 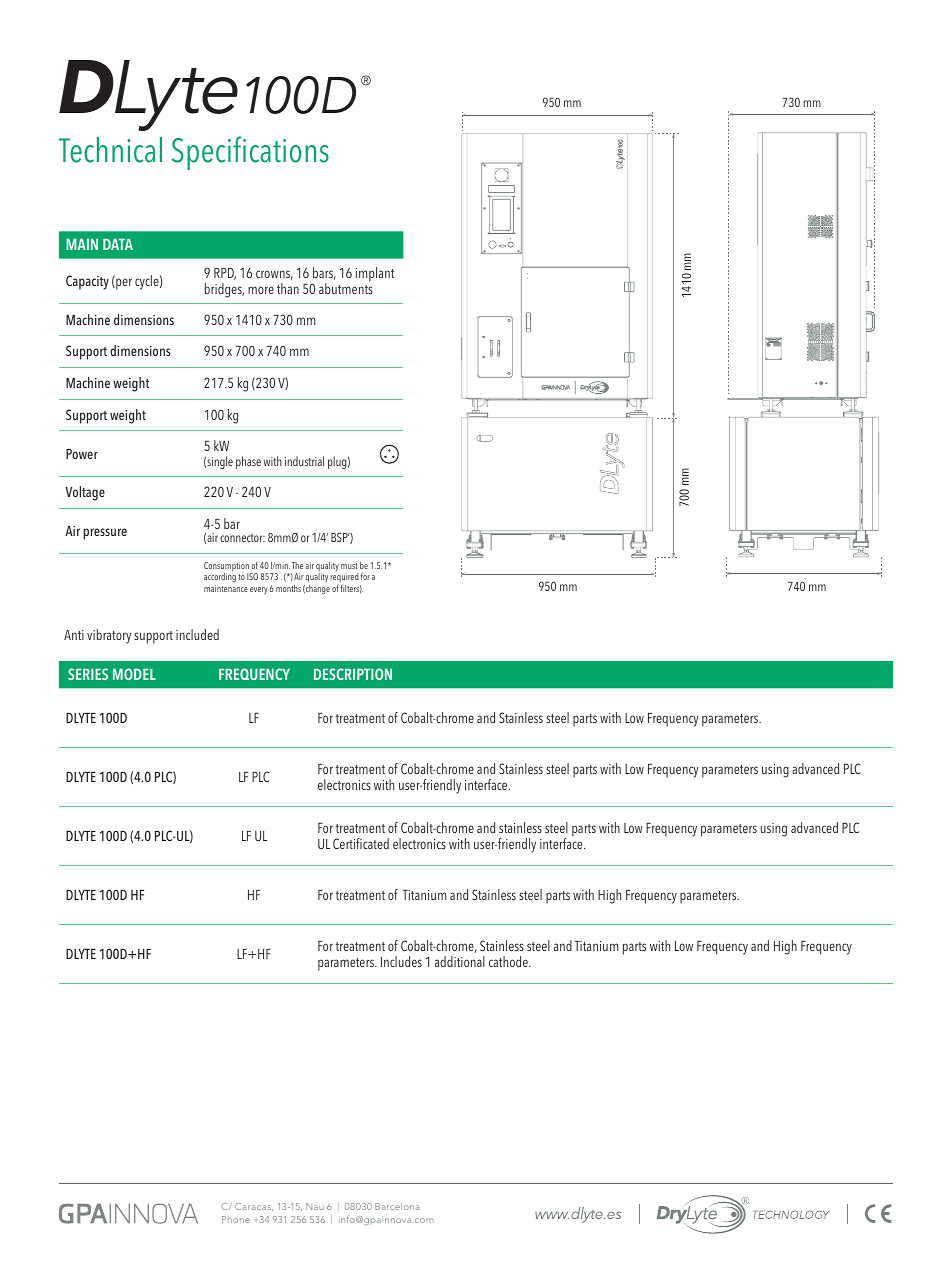 I want to click on DESCRIPTION, so click(x=353, y=674).
